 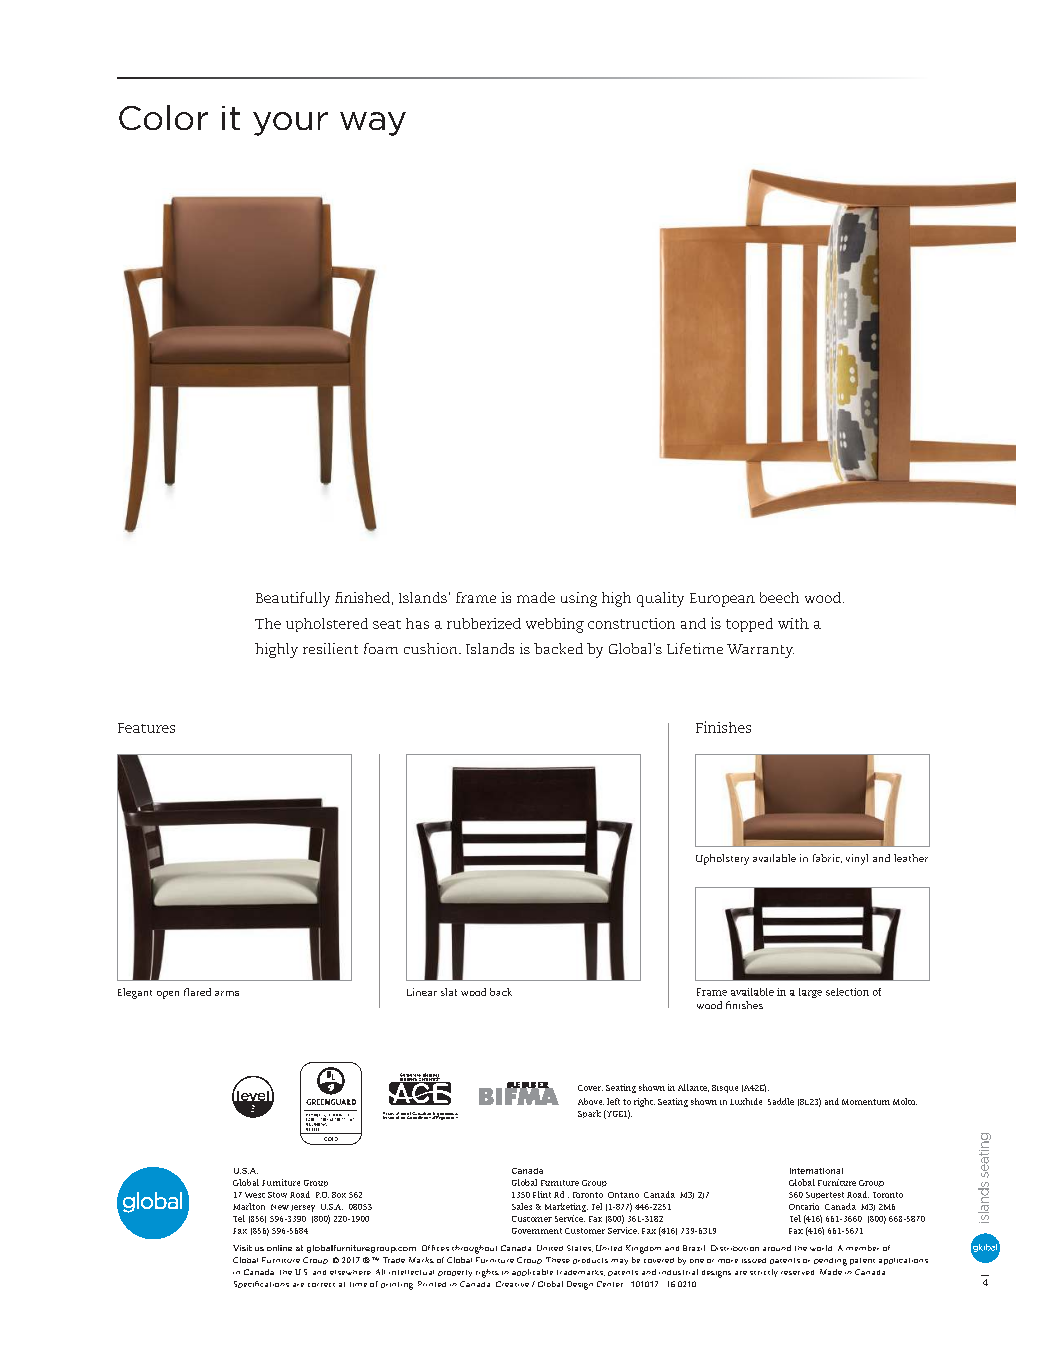 I want to click on Beautifully, so click(x=293, y=599).
